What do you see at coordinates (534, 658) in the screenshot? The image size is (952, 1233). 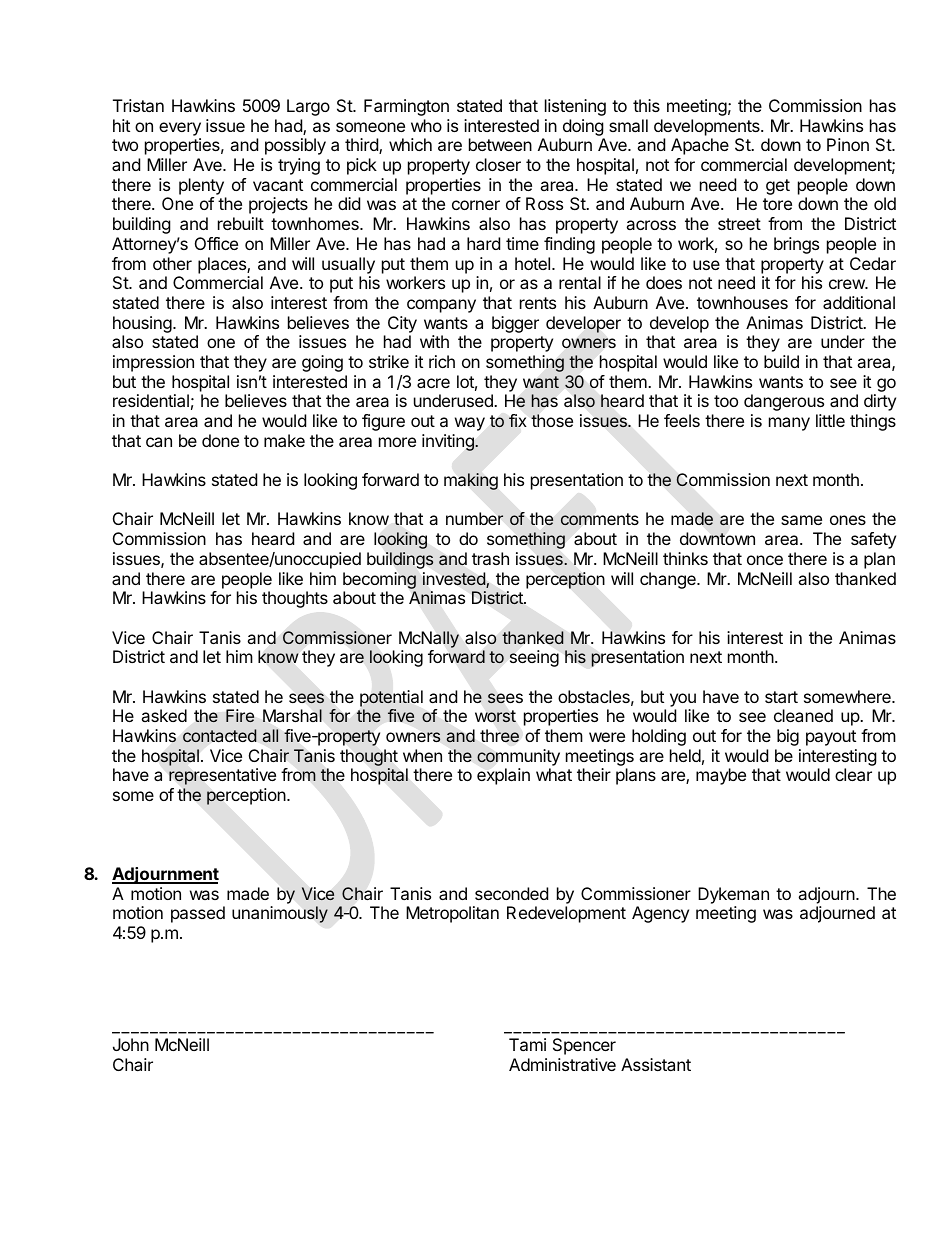 I see `seeing` at bounding box center [534, 658].
